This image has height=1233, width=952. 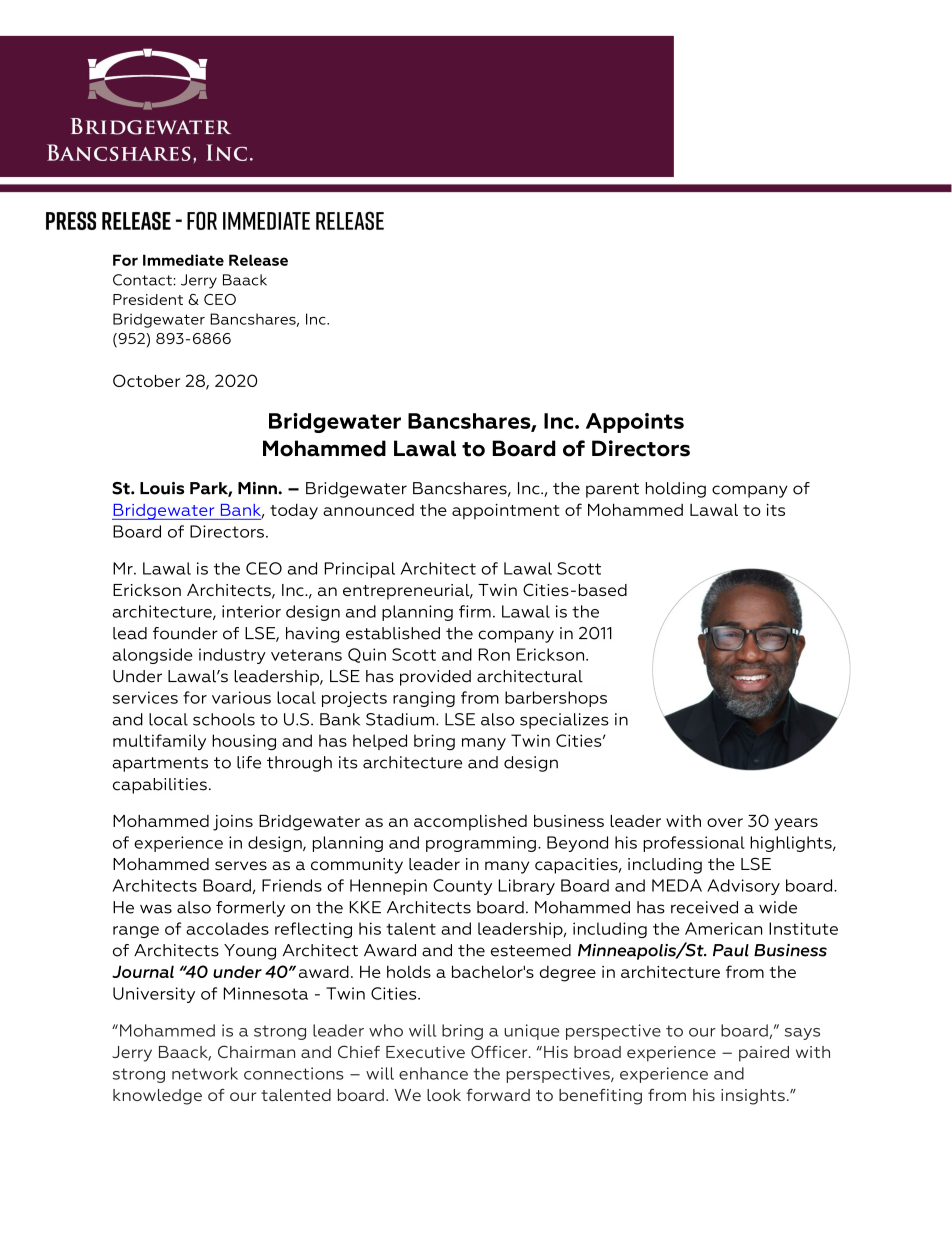 I want to click on enhance, so click(x=433, y=1073).
